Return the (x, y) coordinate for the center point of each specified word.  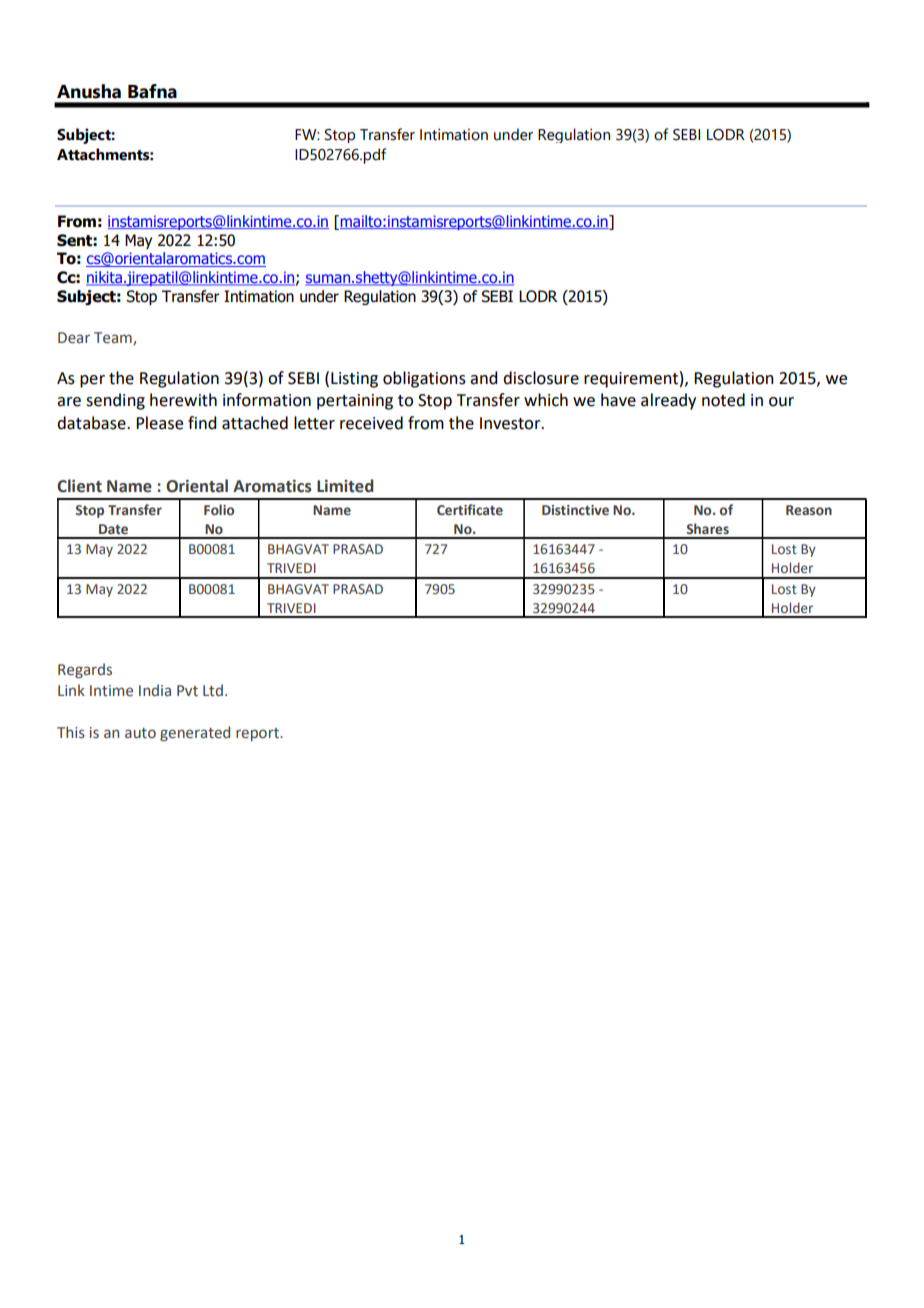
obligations (424, 379)
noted (723, 400)
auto (140, 733)
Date (113, 529)
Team (114, 338)
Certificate (470, 509)
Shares (707, 528)
